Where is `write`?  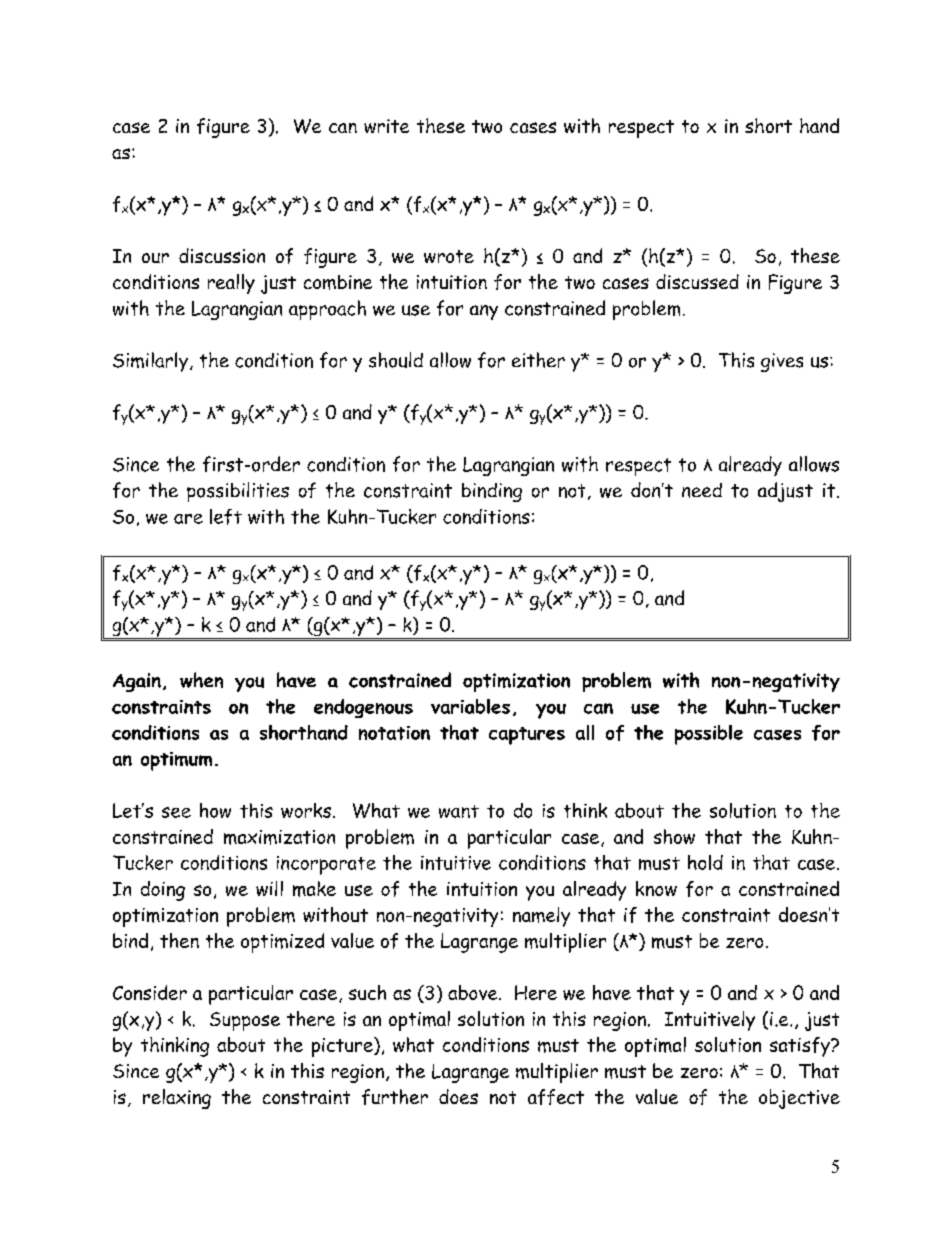 write is located at coordinates (386, 126).
